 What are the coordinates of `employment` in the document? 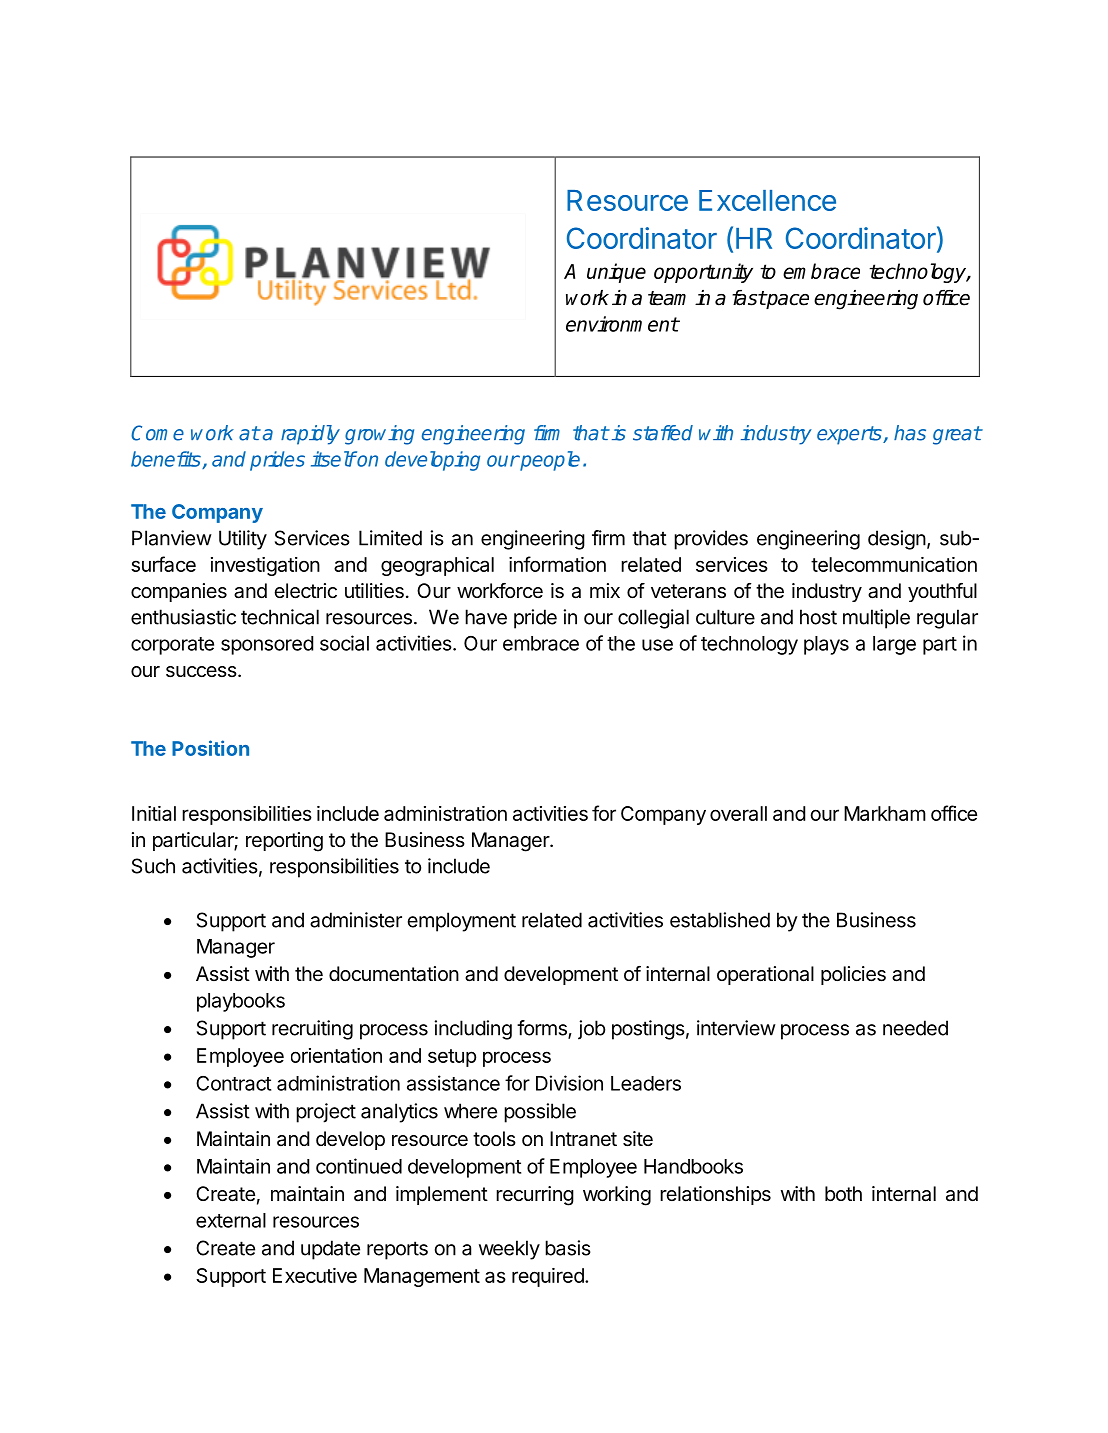 It's located at (462, 922).
